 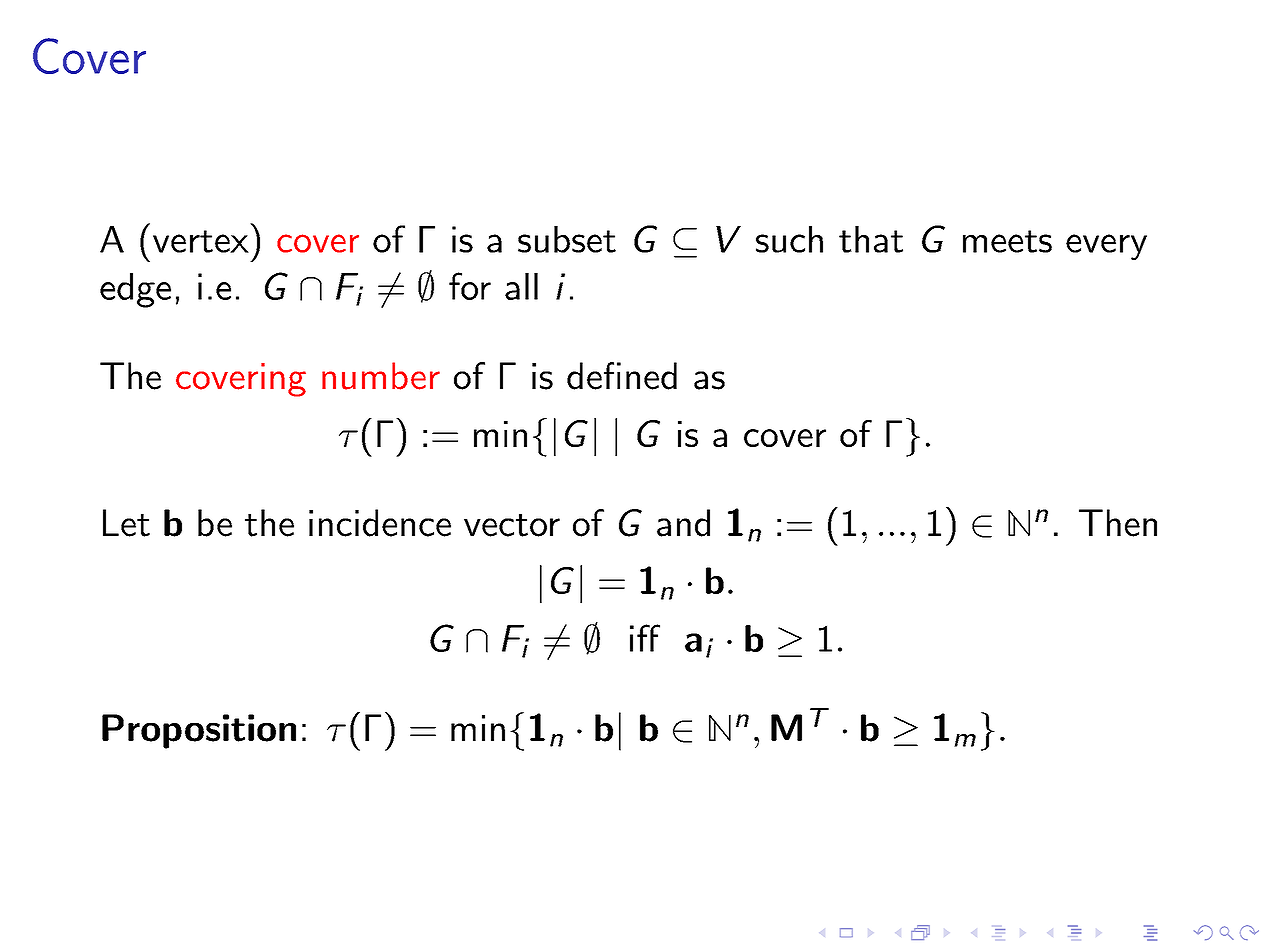 What do you see at coordinates (521, 286) in the screenshot?
I see `all` at bounding box center [521, 286].
